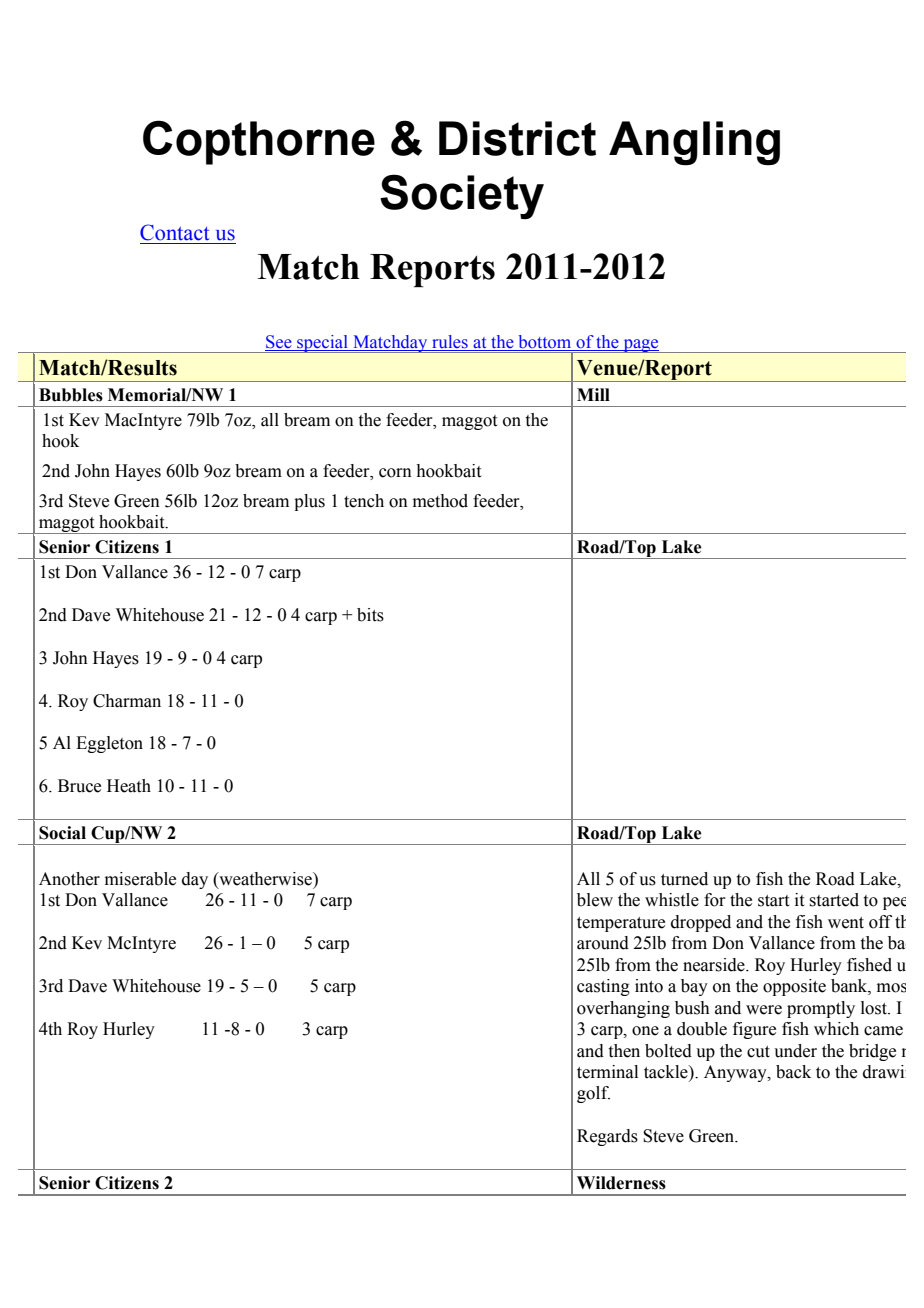 This document has width=924, height=1308. What do you see at coordinates (140, 879) in the document?
I see `miserable` at bounding box center [140, 879].
